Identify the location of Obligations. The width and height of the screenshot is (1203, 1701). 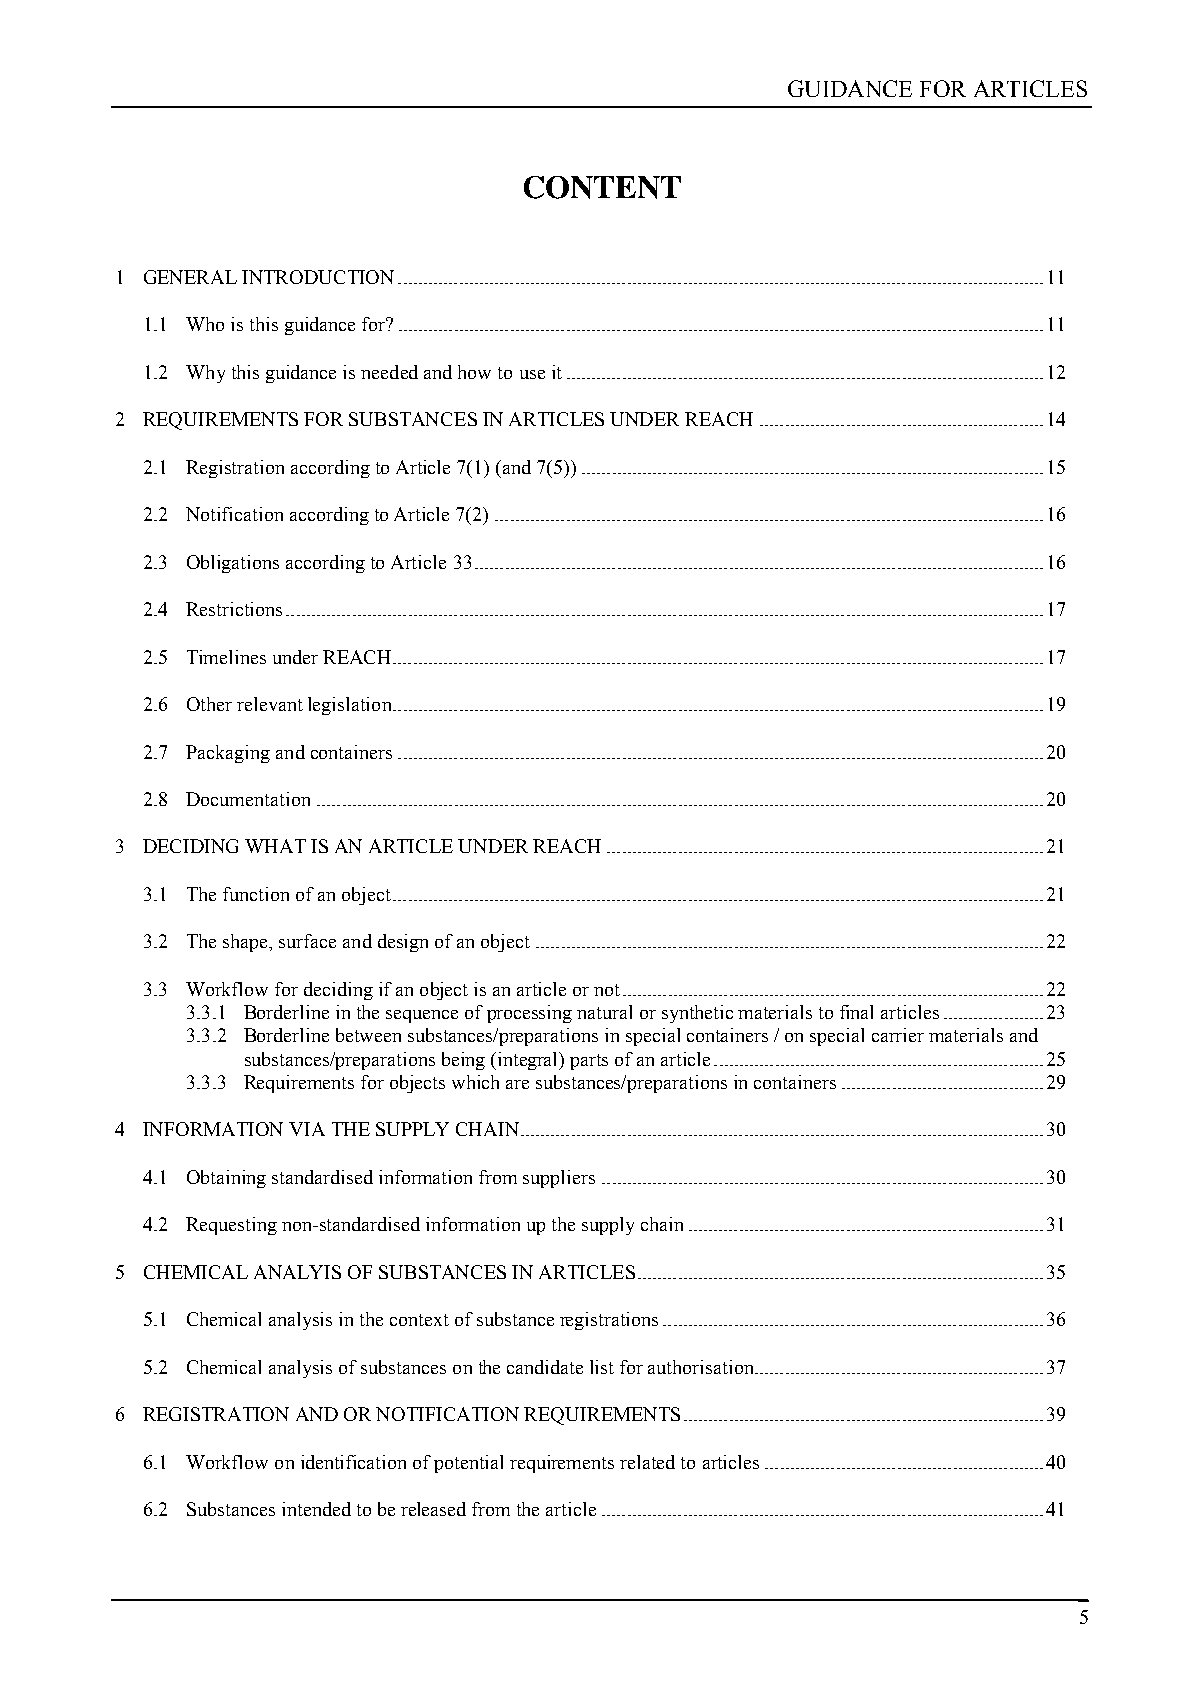
(233, 564).
